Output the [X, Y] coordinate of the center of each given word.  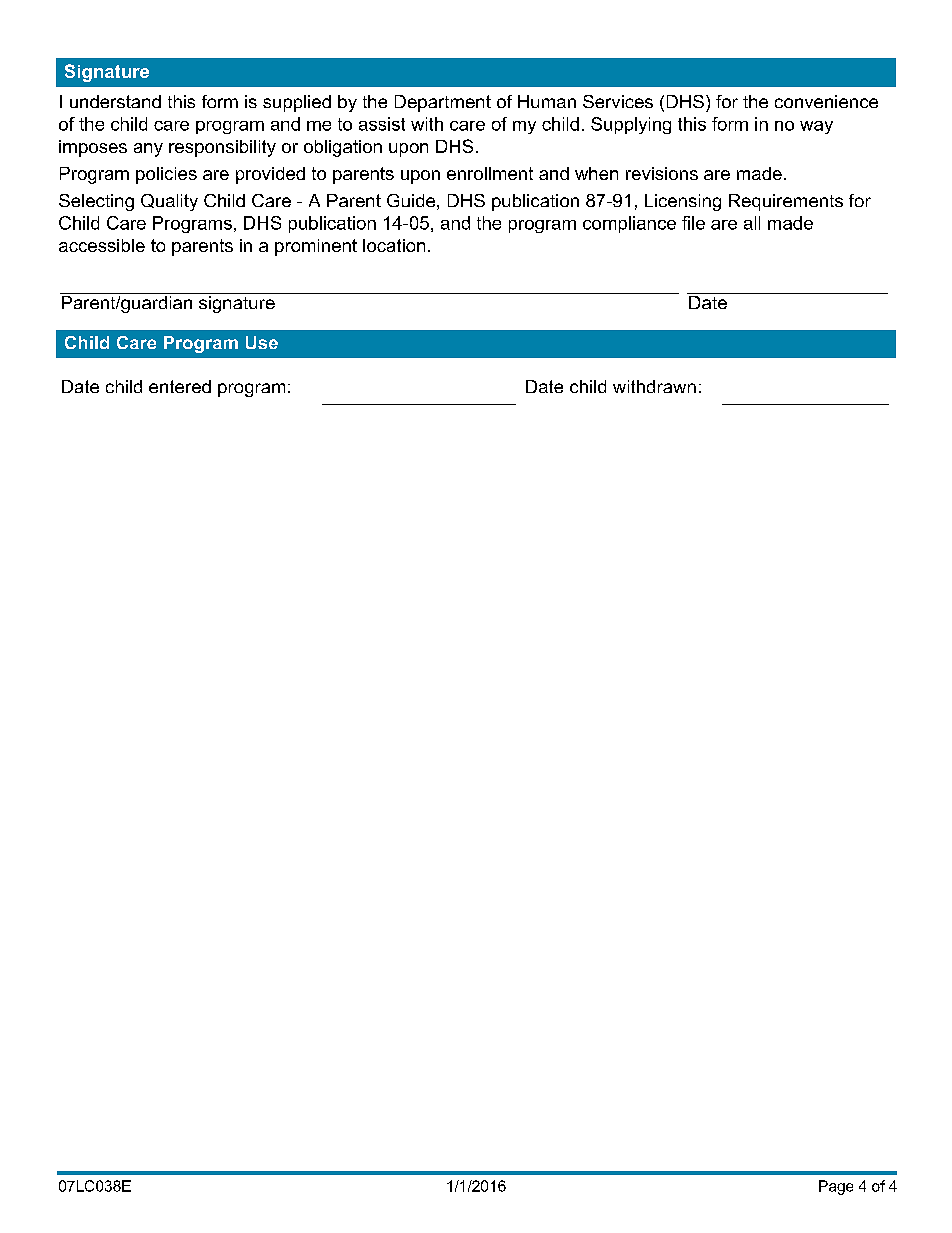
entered [180, 386]
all [752, 223]
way [816, 127]
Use [262, 342]
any [148, 150]
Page [836, 1187]
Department [443, 103]
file [693, 223]
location [394, 245]
